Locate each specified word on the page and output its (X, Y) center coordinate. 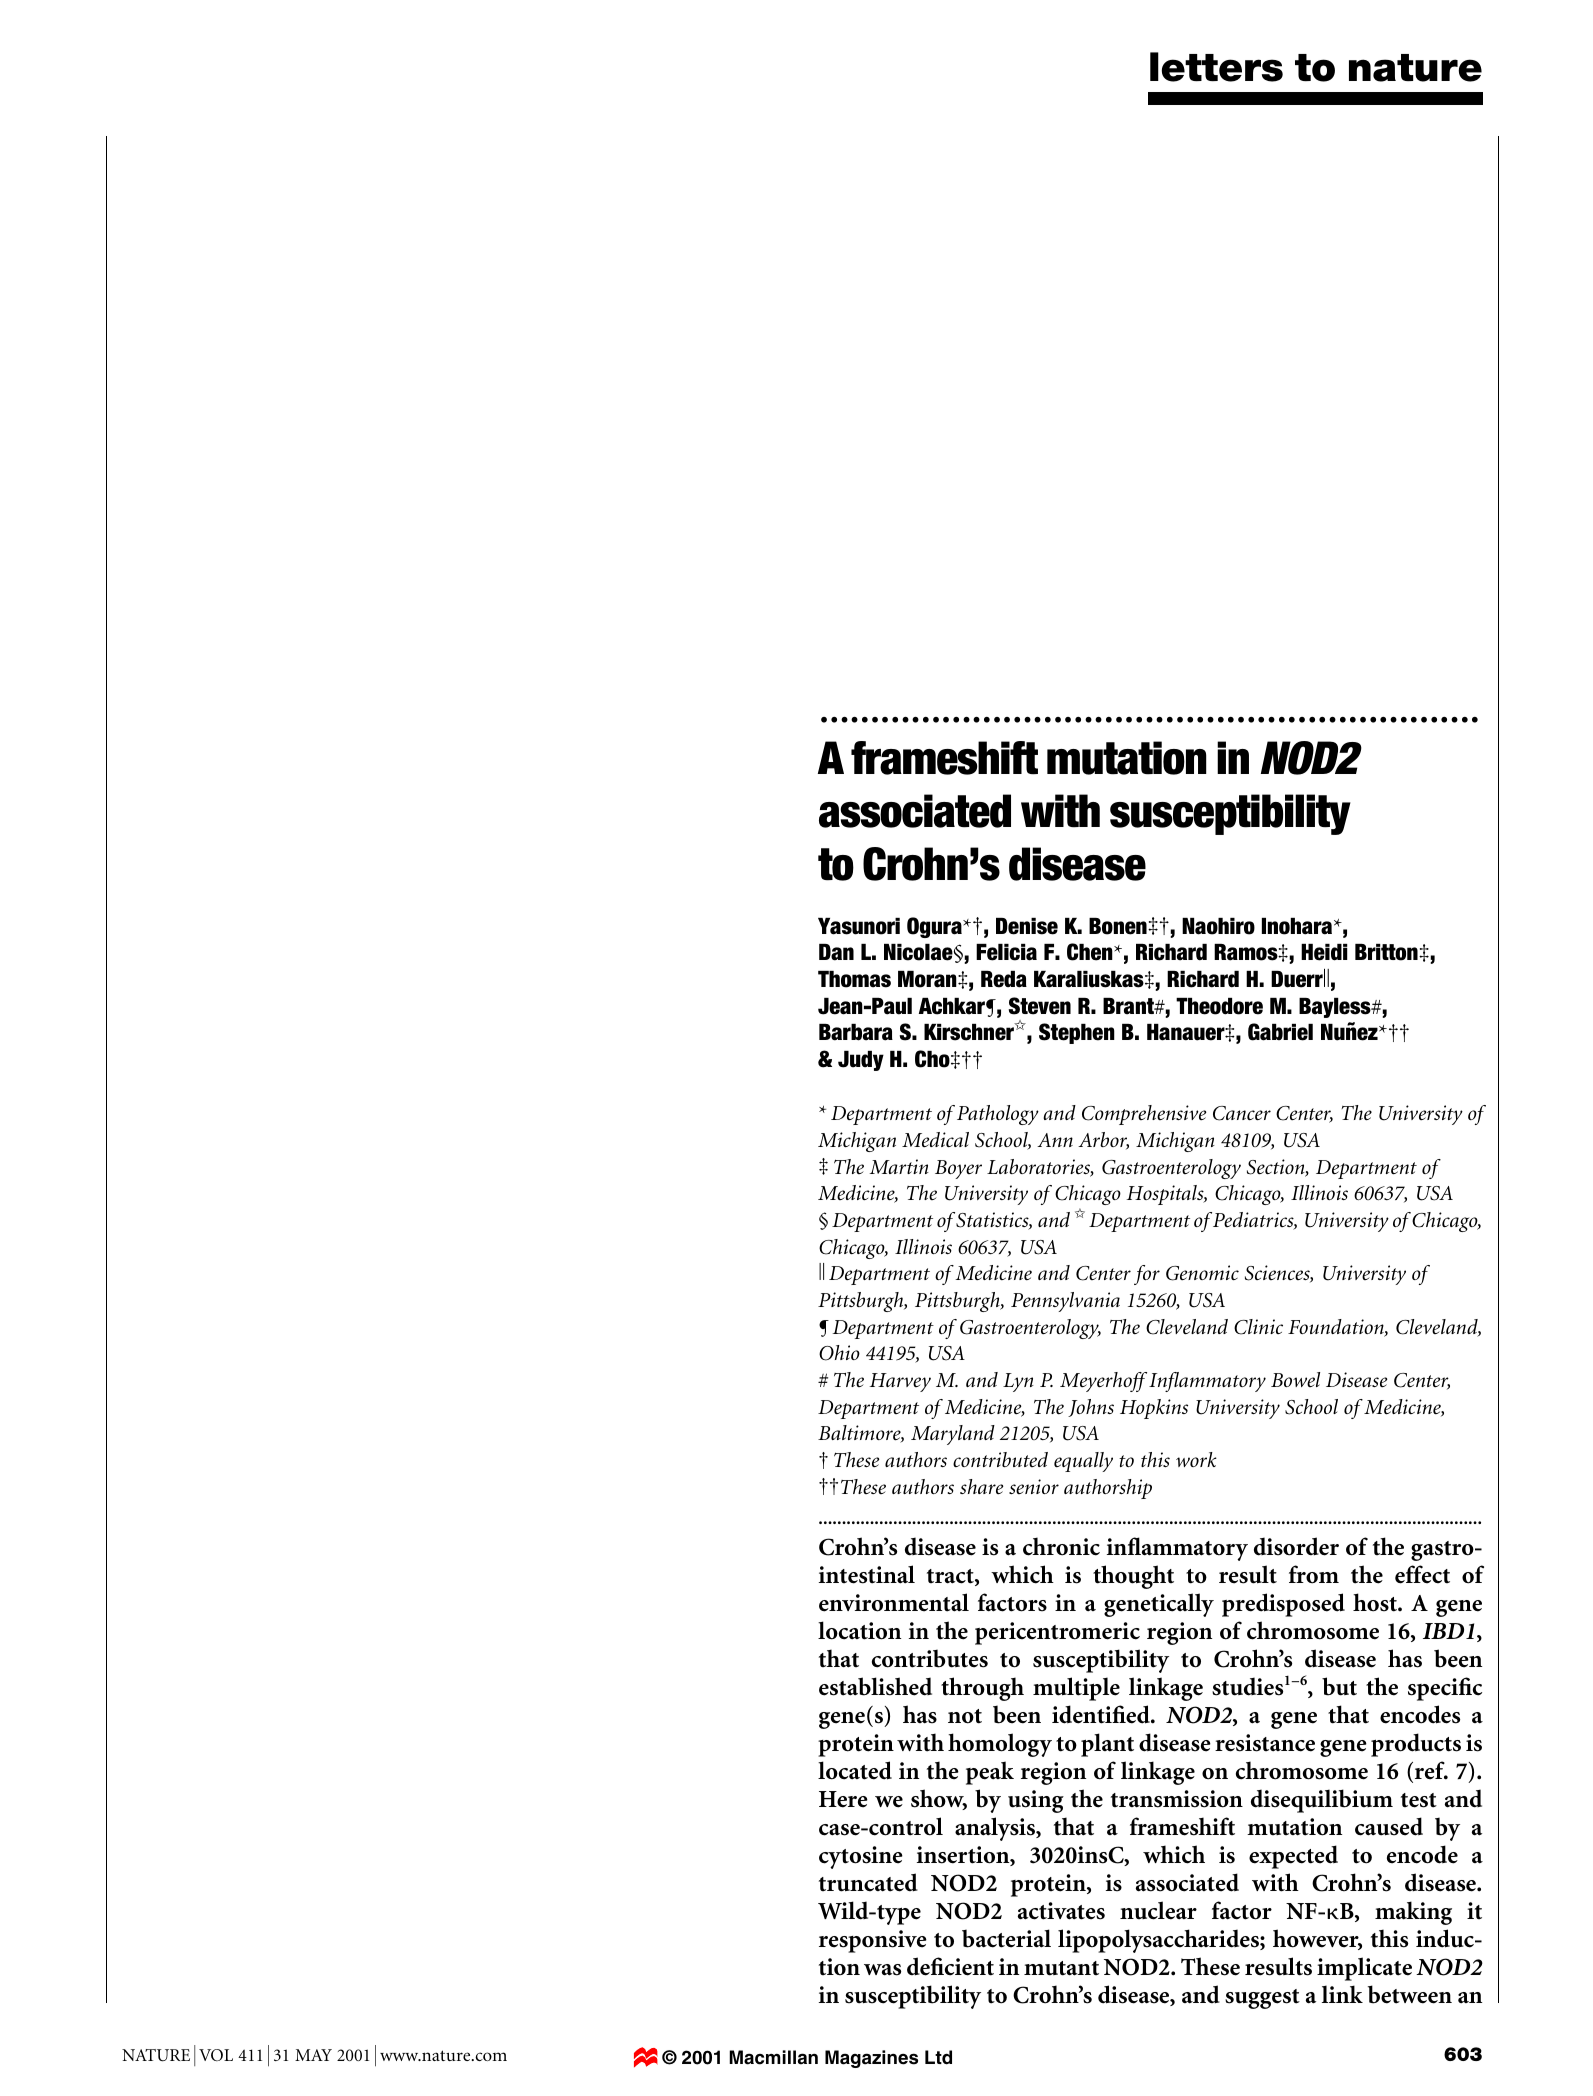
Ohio (839, 1353)
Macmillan (773, 2057)
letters (1216, 67)
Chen (1091, 952)
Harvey (900, 1382)
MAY (313, 2055)
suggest (1262, 1999)
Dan (836, 952)
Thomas (854, 979)
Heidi (1324, 952)
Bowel (1295, 1379)
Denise (1027, 926)
